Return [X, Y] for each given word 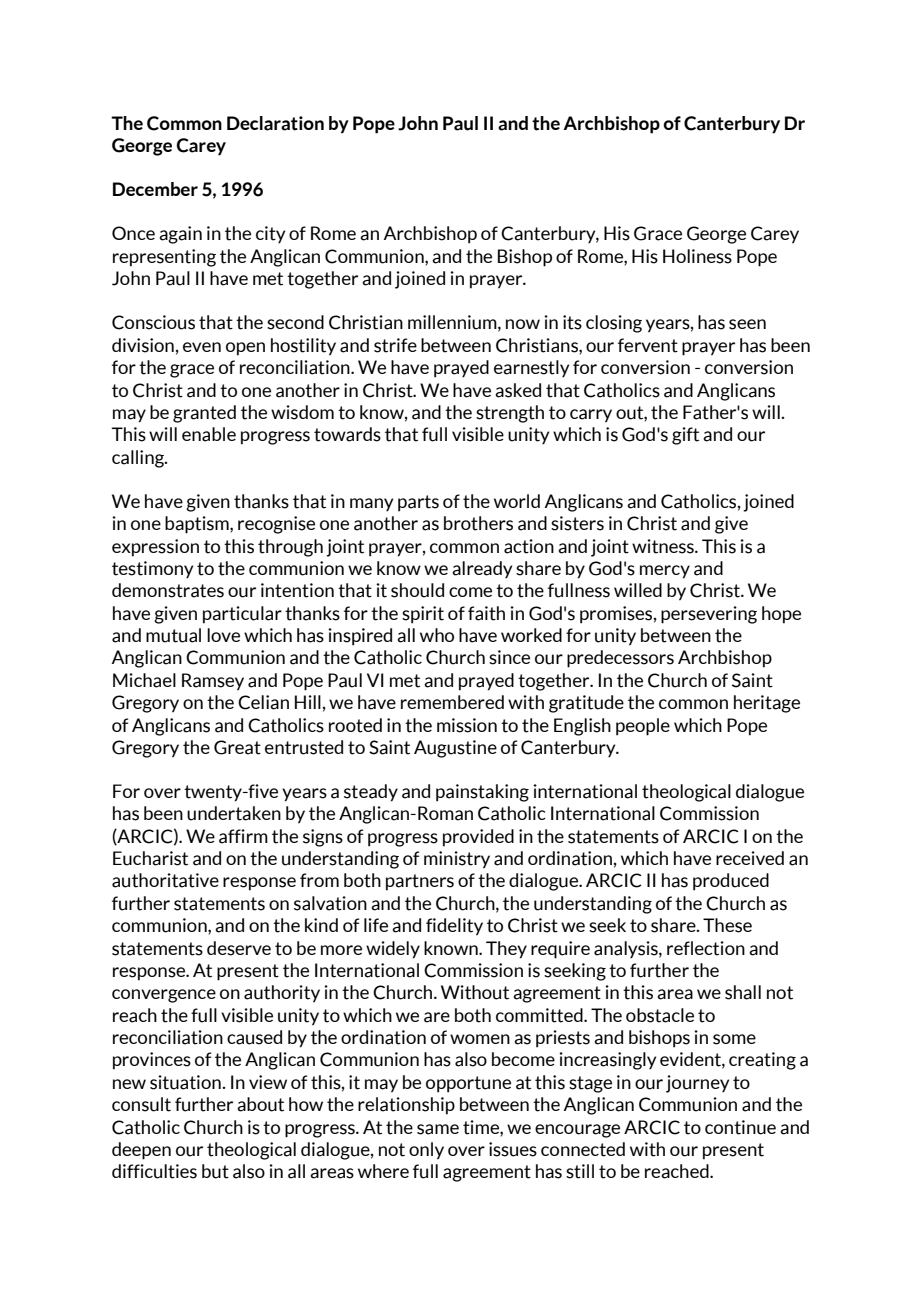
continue [740, 1127]
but [215, 1171]
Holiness [697, 256]
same [438, 1129]
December [155, 189]
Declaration [275, 123]
